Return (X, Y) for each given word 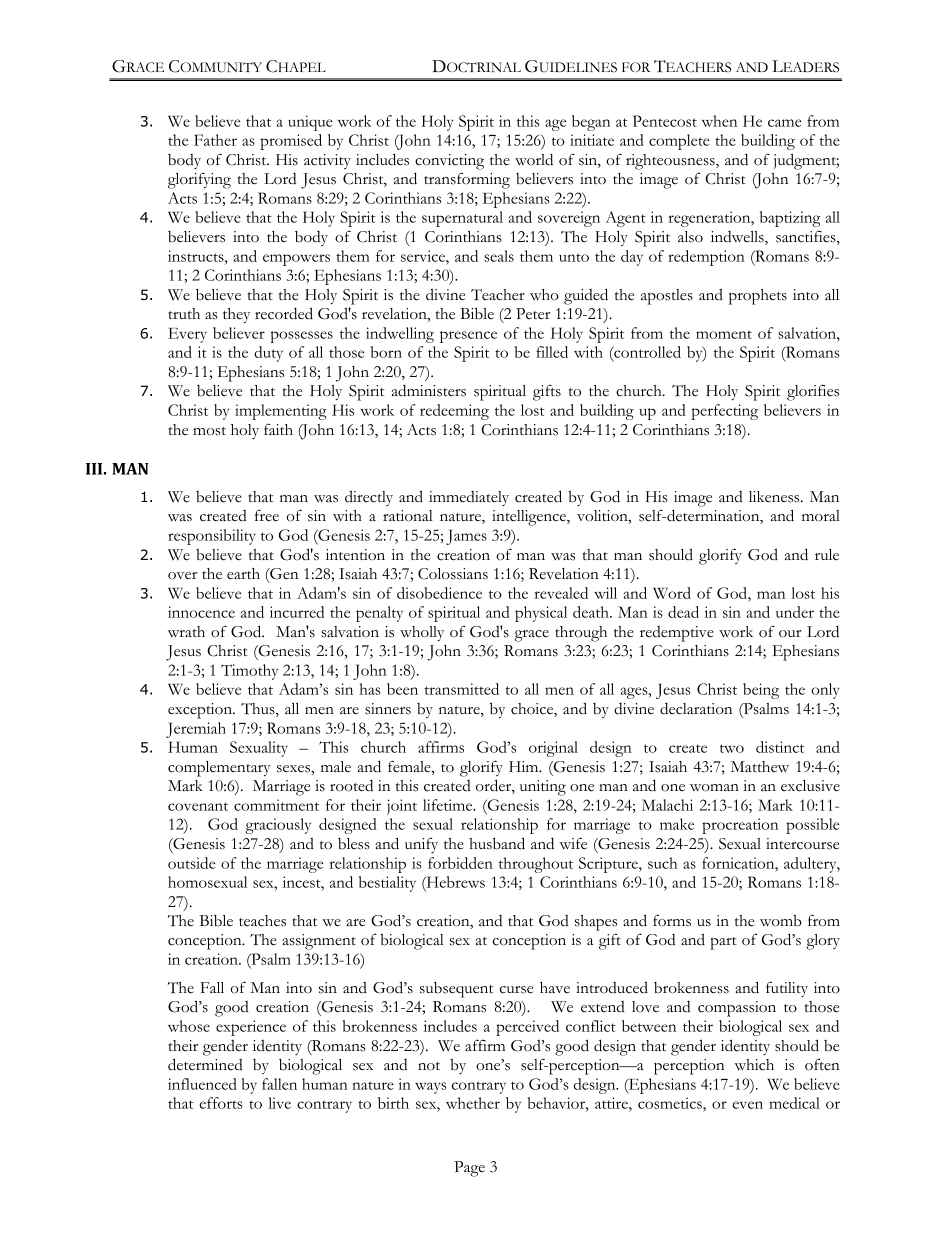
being (761, 691)
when (719, 121)
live (279, 1103)
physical (541, 614)
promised (291, 142)
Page (469, 1169)
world (534, 159)
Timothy (249, 672)
